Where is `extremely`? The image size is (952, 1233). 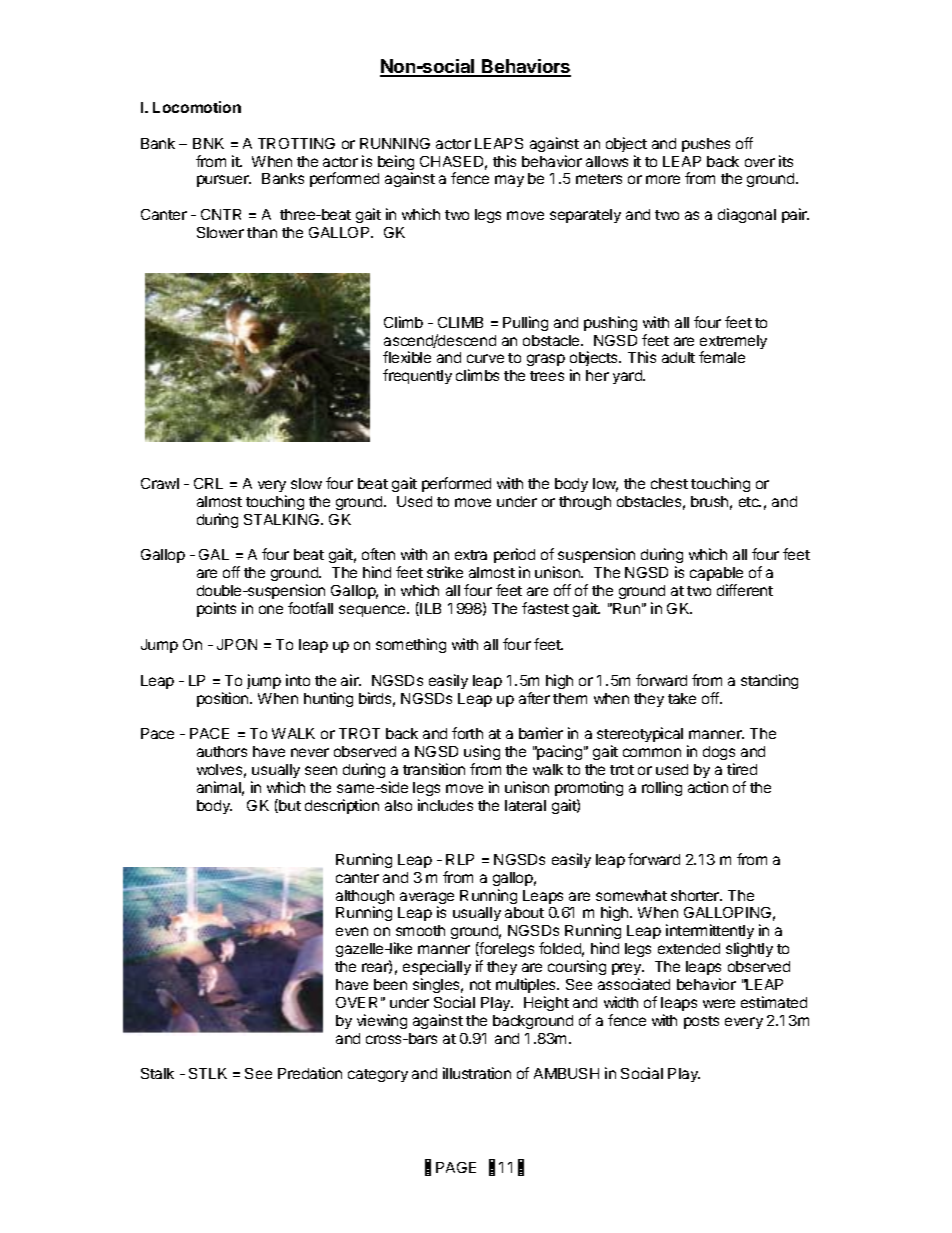
extremely is located at coordinates (733, 343).
